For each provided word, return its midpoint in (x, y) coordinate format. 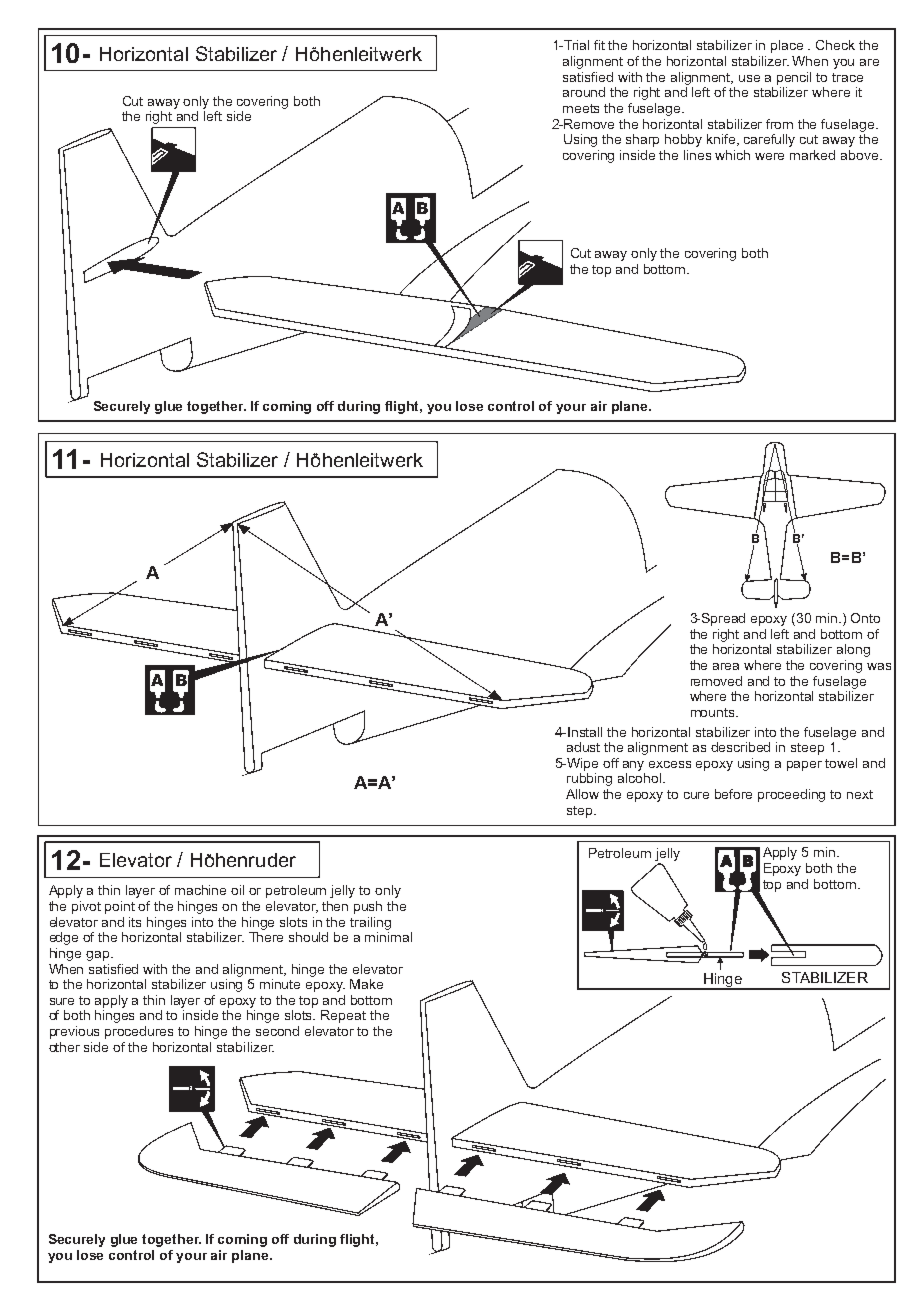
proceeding (791, 795)
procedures (139, 1032)
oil (237, 890)
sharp (642, 140)
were (769, 156)
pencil (794, 78)
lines (697, 155)
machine (200, 890)
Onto (865, 618)
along (853, 650)
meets (581, 108)
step (581, 812)
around (584, 92)
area (726, 666)
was (879, 666)
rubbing (589, 779)
